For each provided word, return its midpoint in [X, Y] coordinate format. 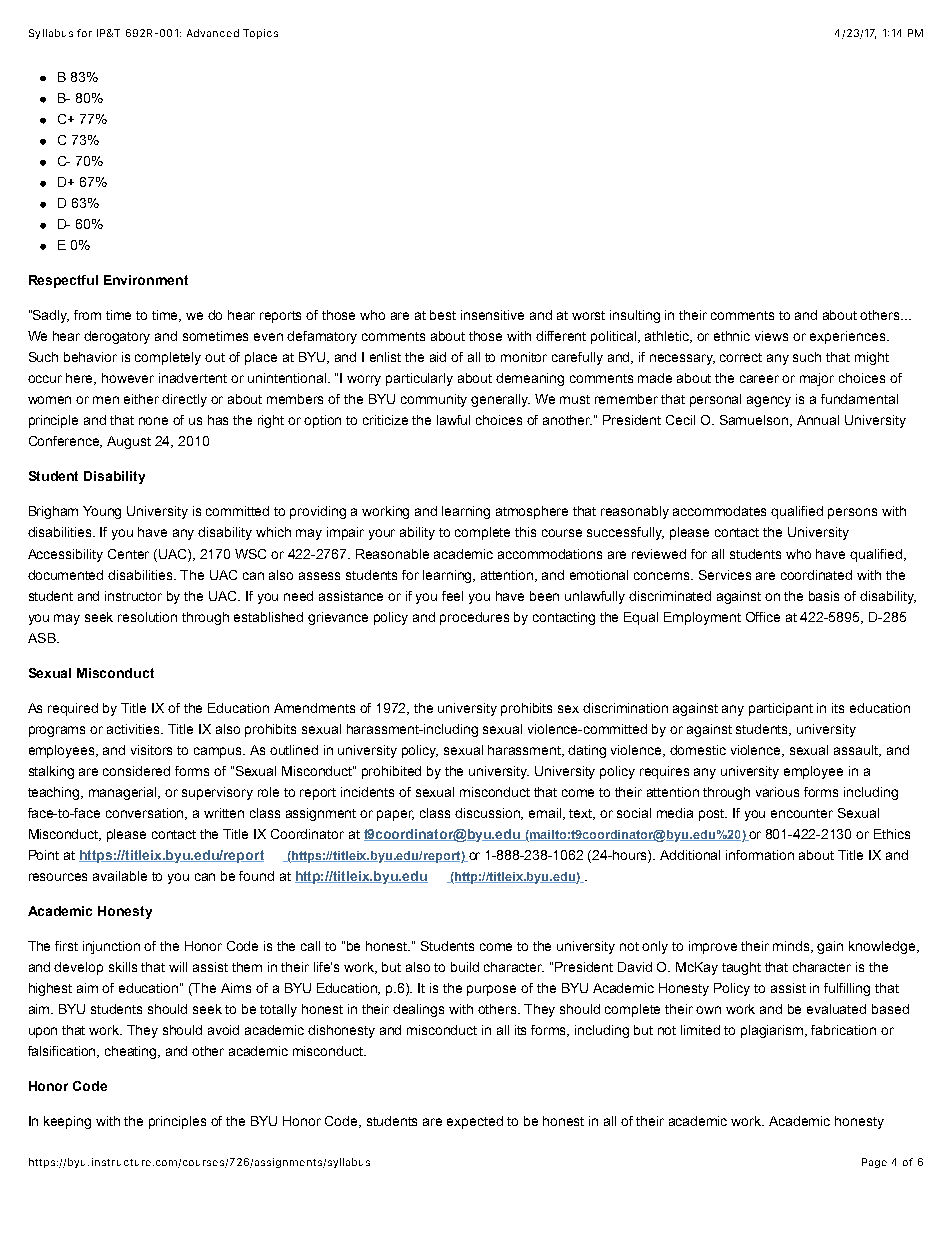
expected [475, 1122]
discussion [489, 814]
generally [500, 400]
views [771, 336]
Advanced [213, 33]
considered [136, 771]
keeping [67, 1122]
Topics [260, 34]
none [153, 421]
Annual [818, 420]
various [777, 792]
